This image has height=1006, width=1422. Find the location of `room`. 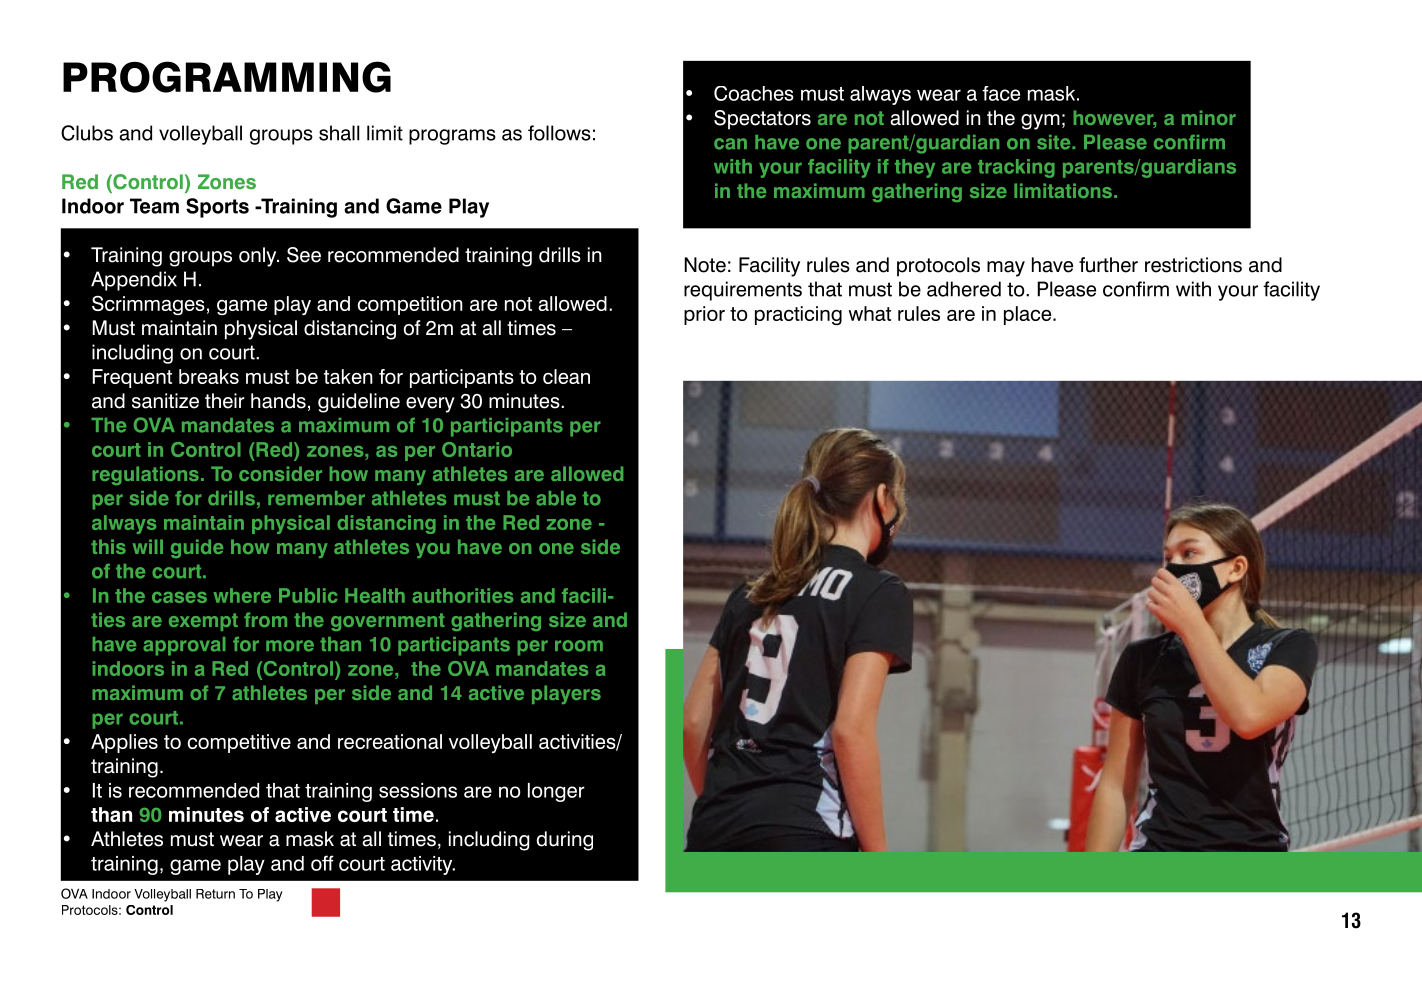

room is located at coordinates (579, 646).
